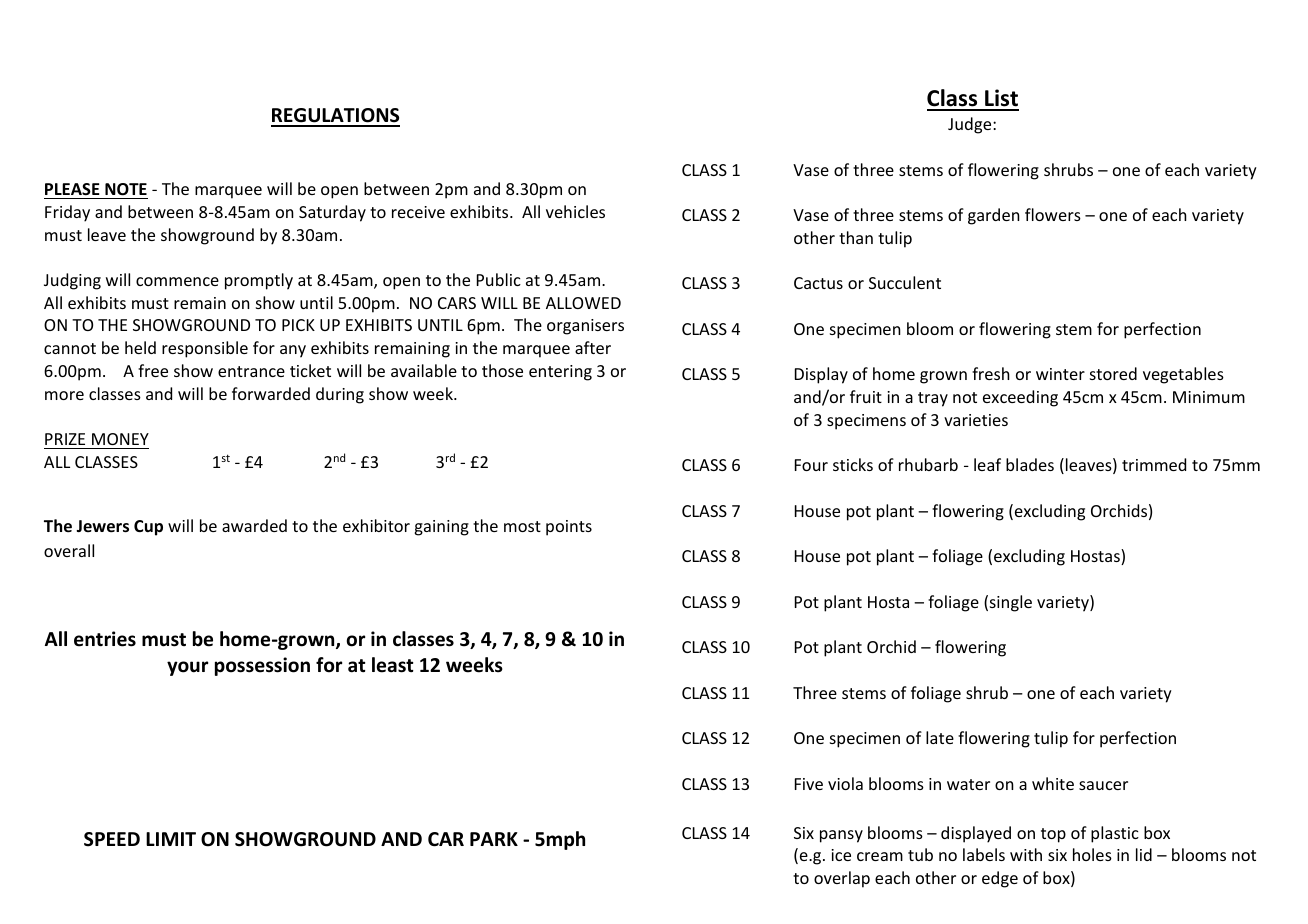  Describe the element at coordinates (971, 125) in the image. I see `Judge` at that location.
